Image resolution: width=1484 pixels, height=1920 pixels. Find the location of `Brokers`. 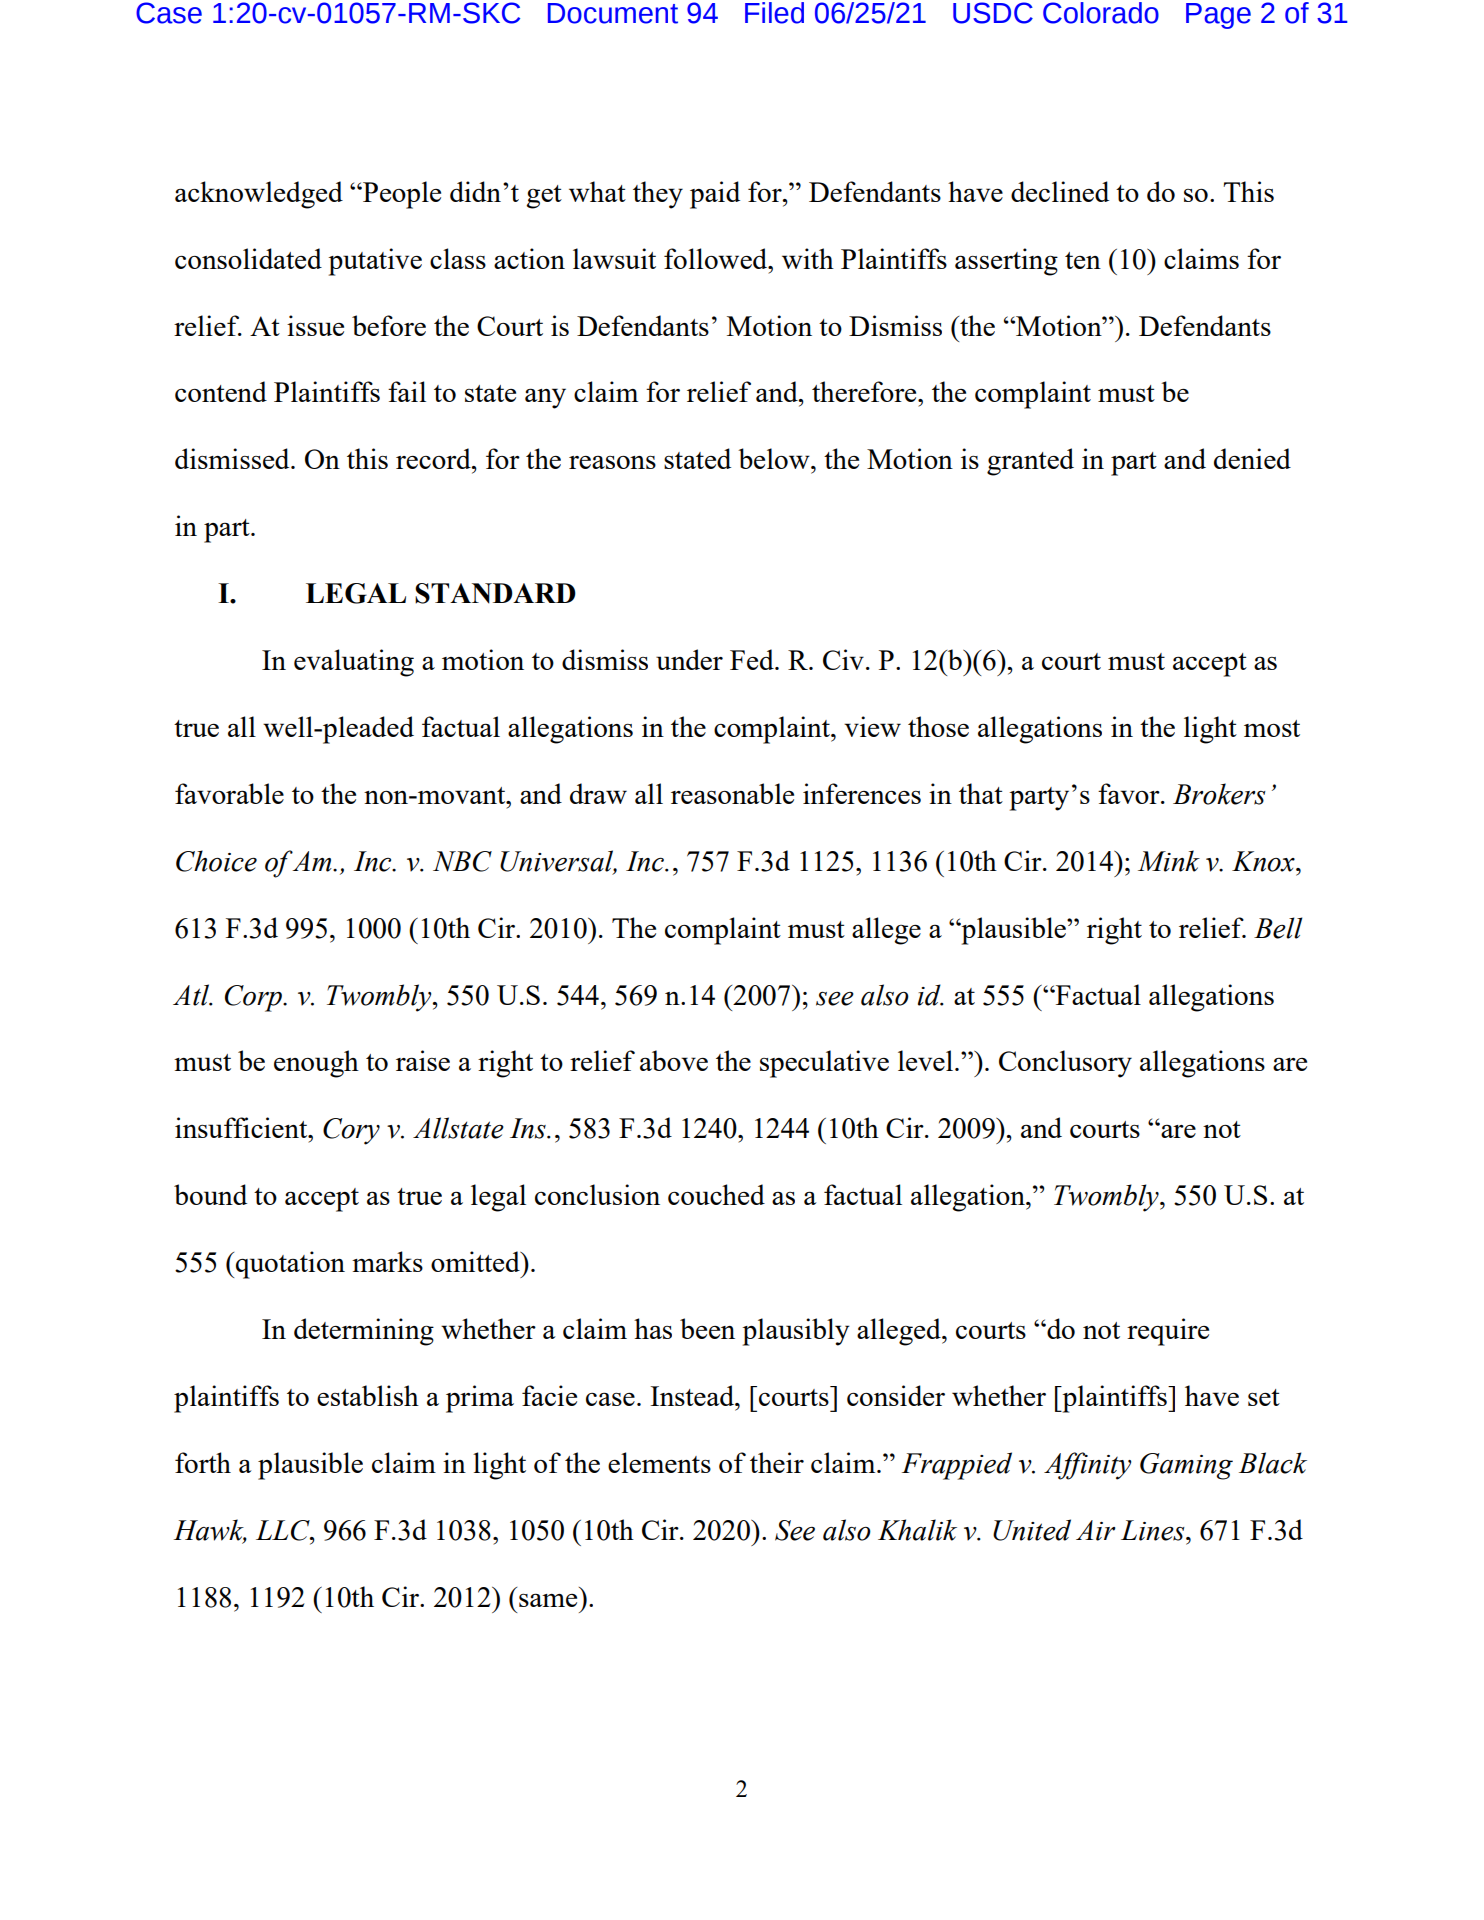

Brokers is located at coordinates (1219, 794).
